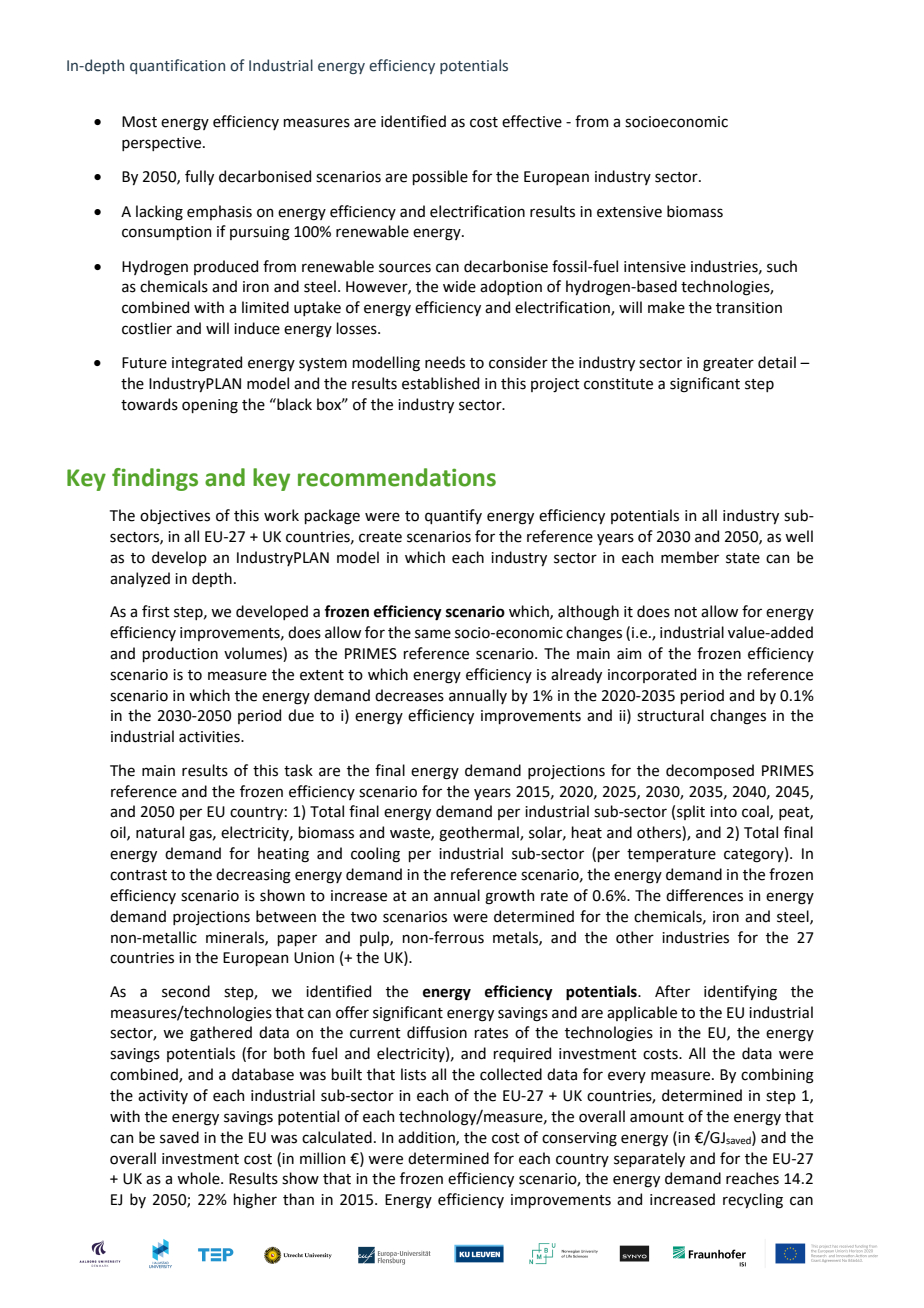 The image size is (924, 1308). I want to click on quantify, so click(453, 516).
